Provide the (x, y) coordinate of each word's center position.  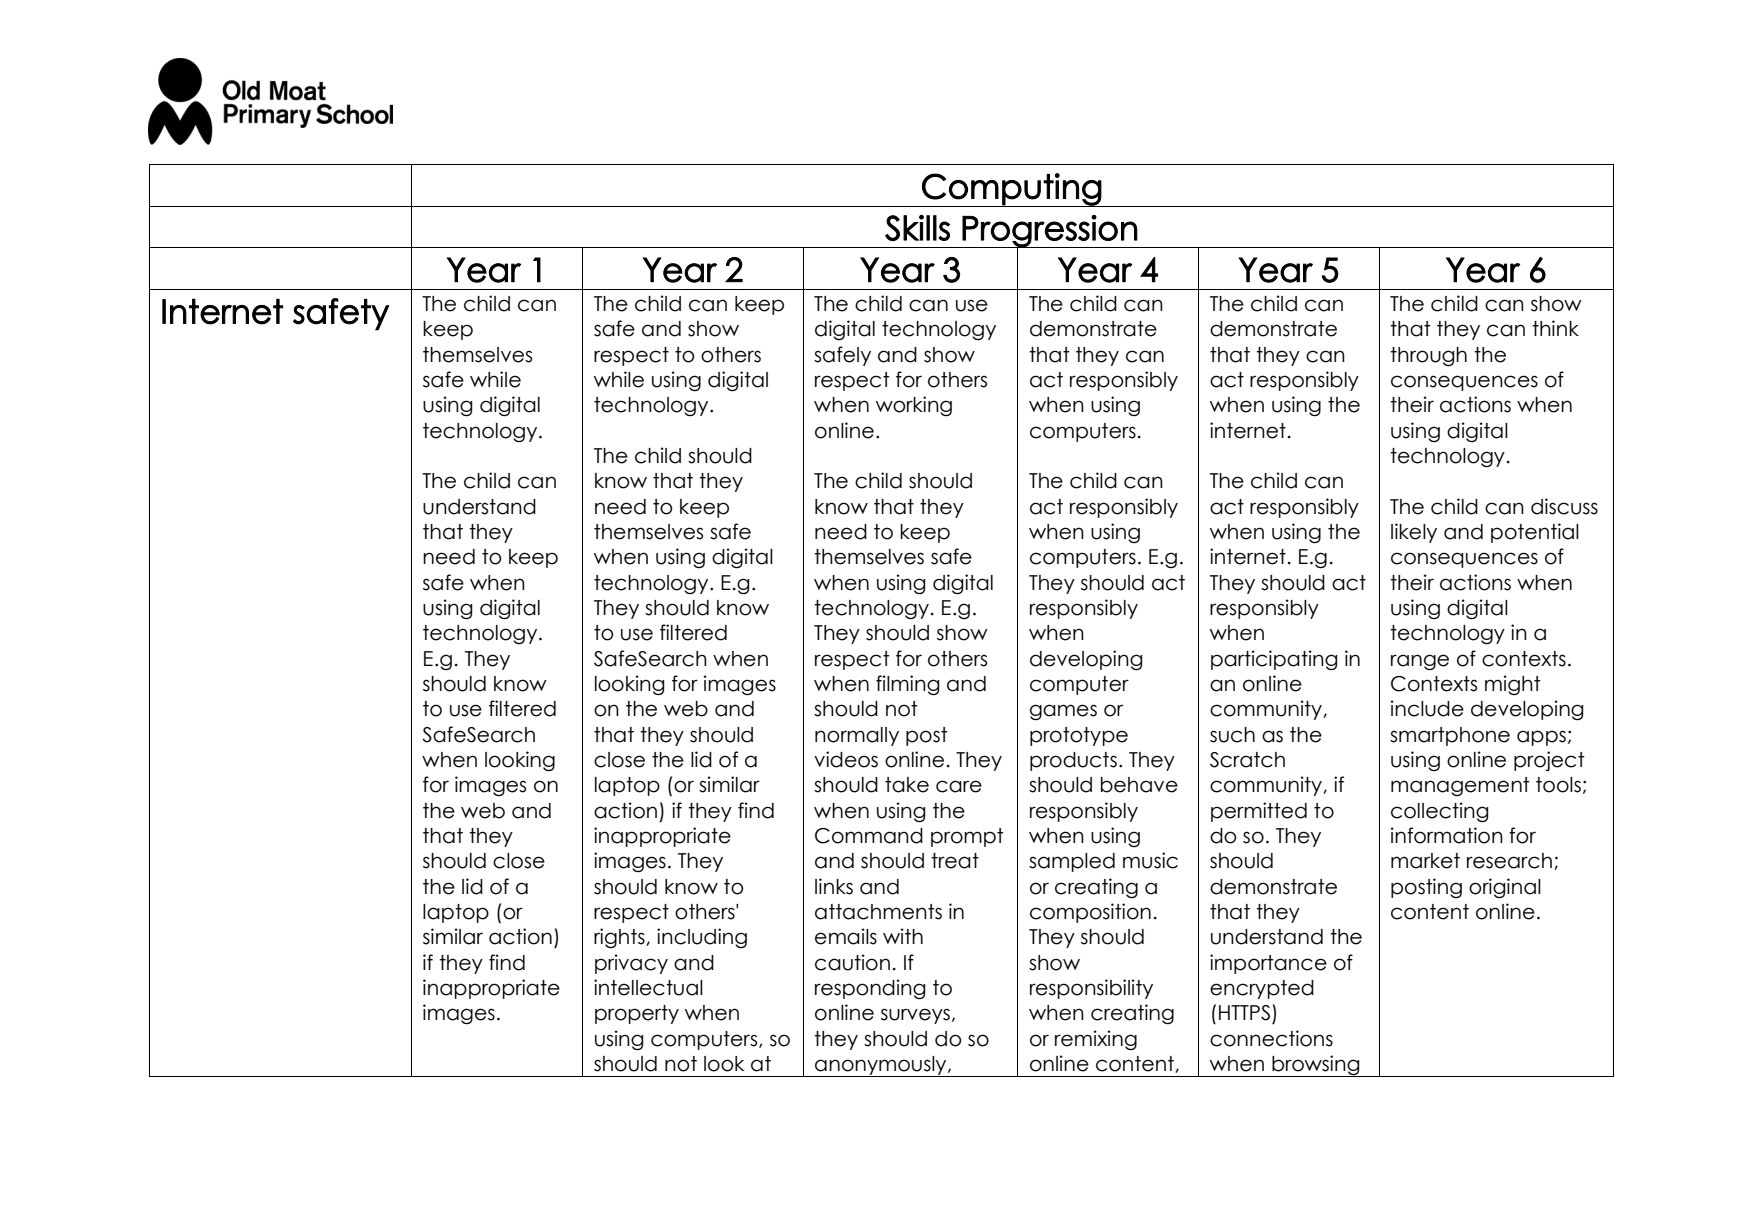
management (1460, 786)
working (914, 406)
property (637, 1014)
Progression (1050, 232)
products (1073, 761)
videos (846, 759)
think (1555, 328)
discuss (1564, 506)
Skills (917, 228)
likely (1414, 533)
